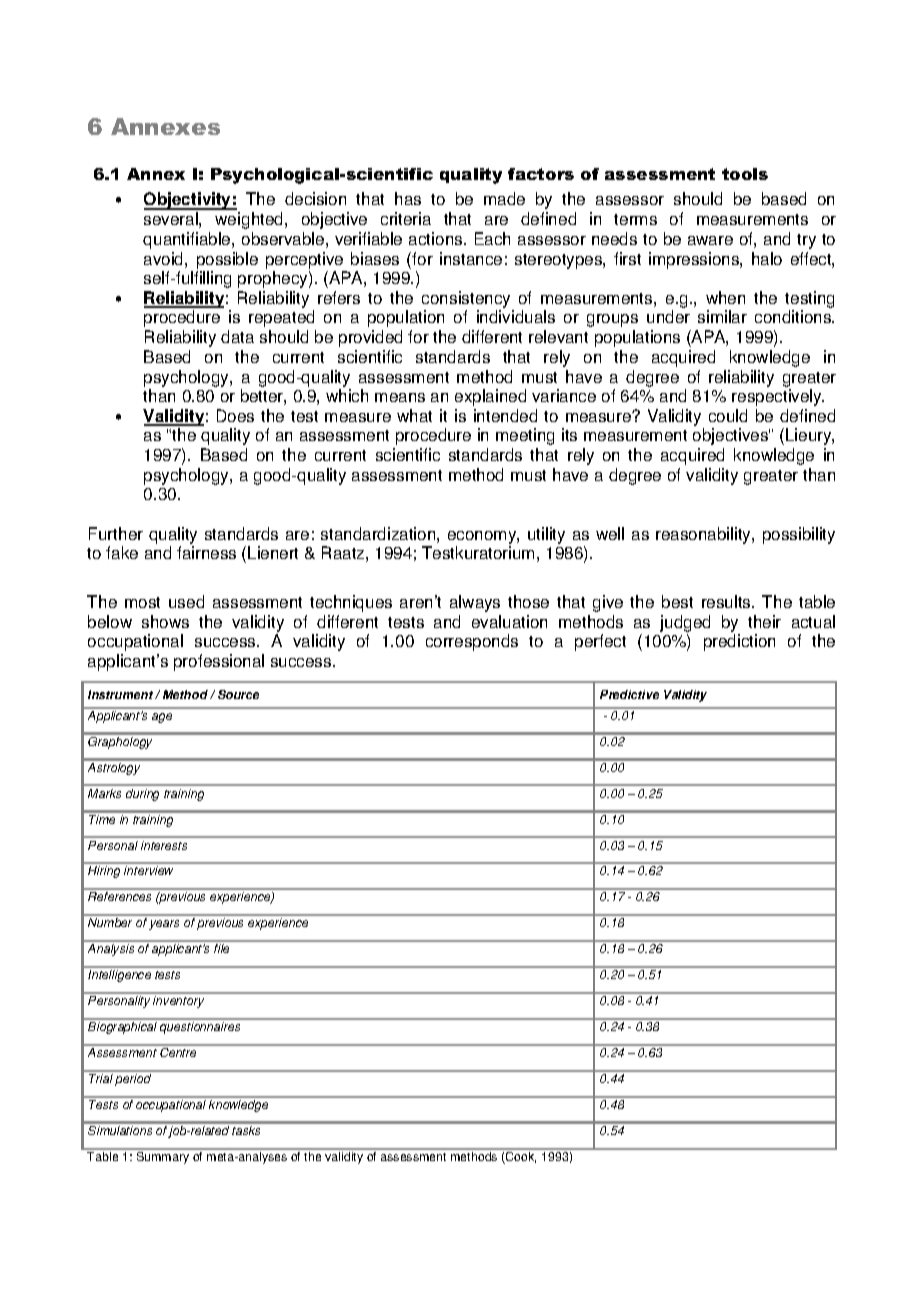 This screenshot has width=924, height=1308. Describe the element at coordinates (739, 642) in the screenshot. I see `prediction` at that location.
